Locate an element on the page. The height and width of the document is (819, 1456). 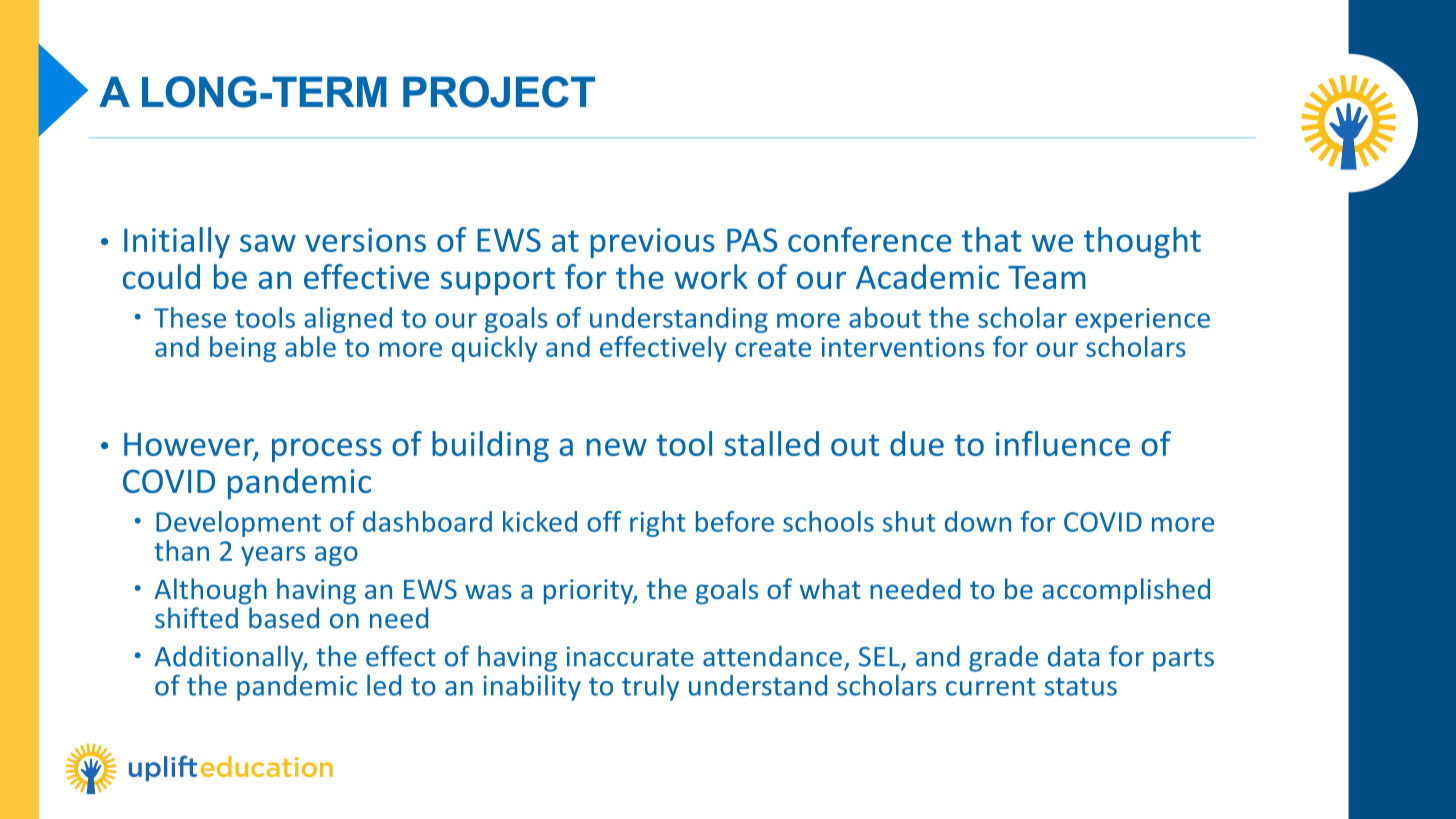
that is located at coordinates (991, 239).
